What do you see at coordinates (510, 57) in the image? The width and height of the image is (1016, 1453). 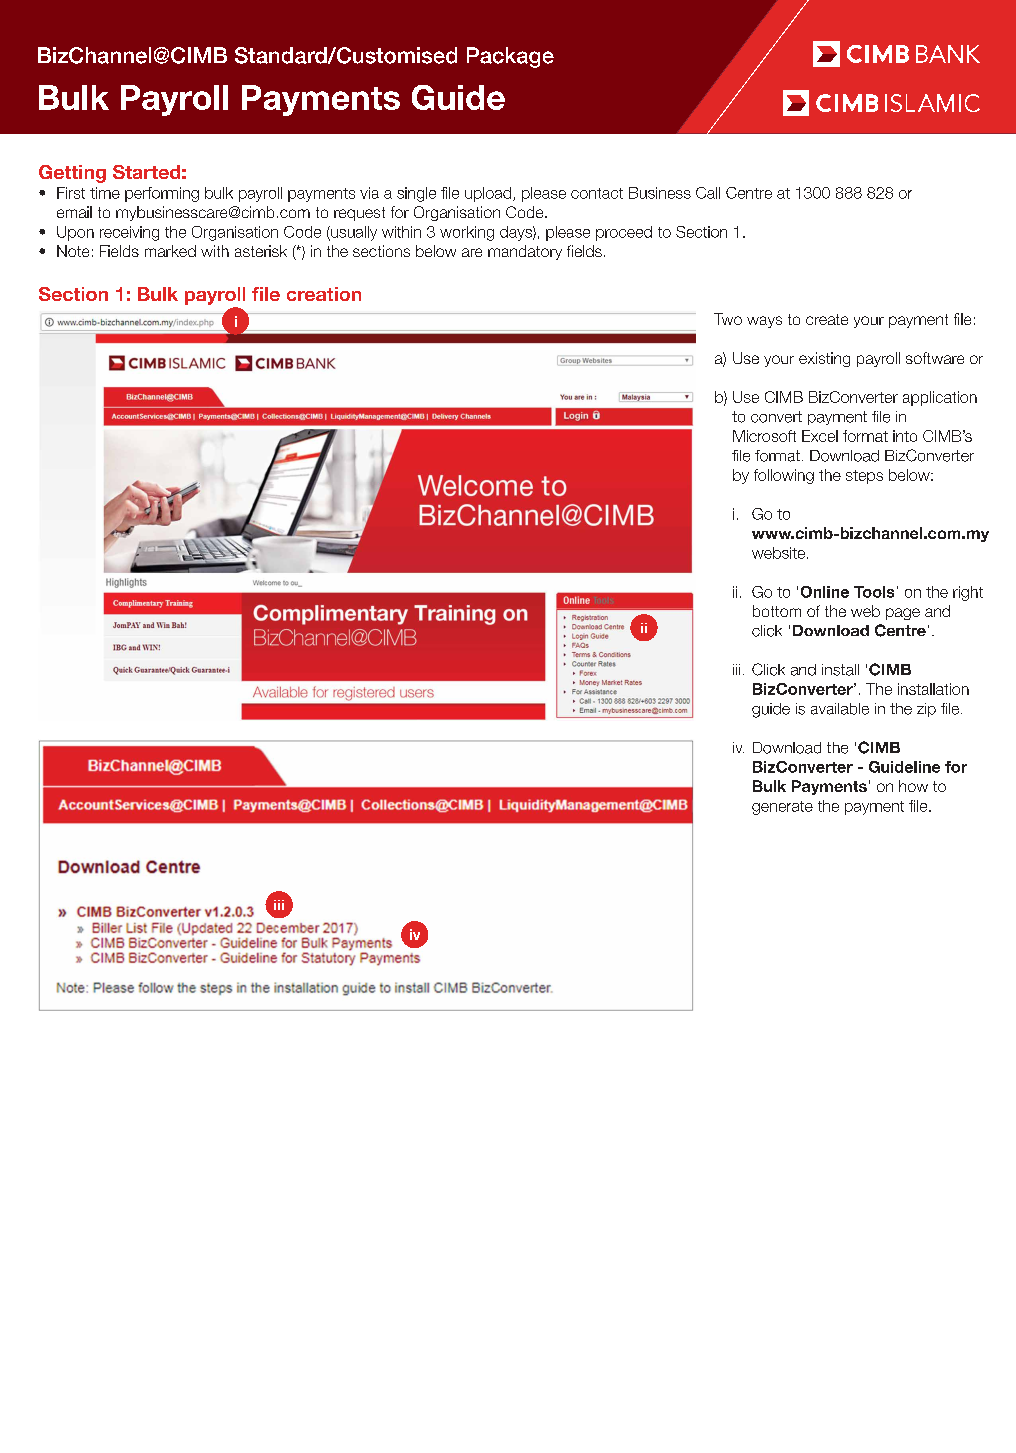 I see `Package` at bounding box center [510, 57].
